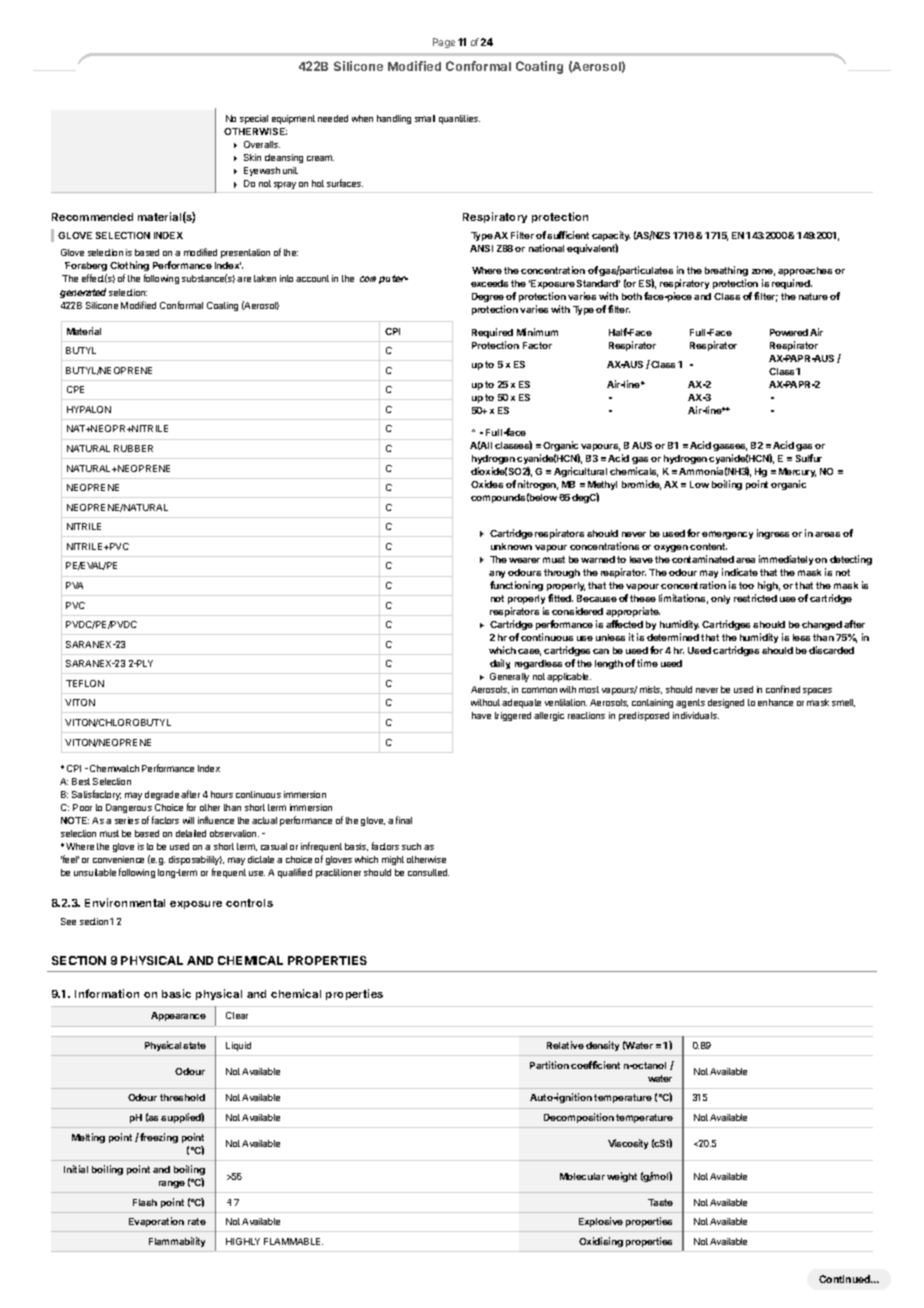  Describe the element at coordinates (444, 43) in the screenshot. I see `Page` at that location.
